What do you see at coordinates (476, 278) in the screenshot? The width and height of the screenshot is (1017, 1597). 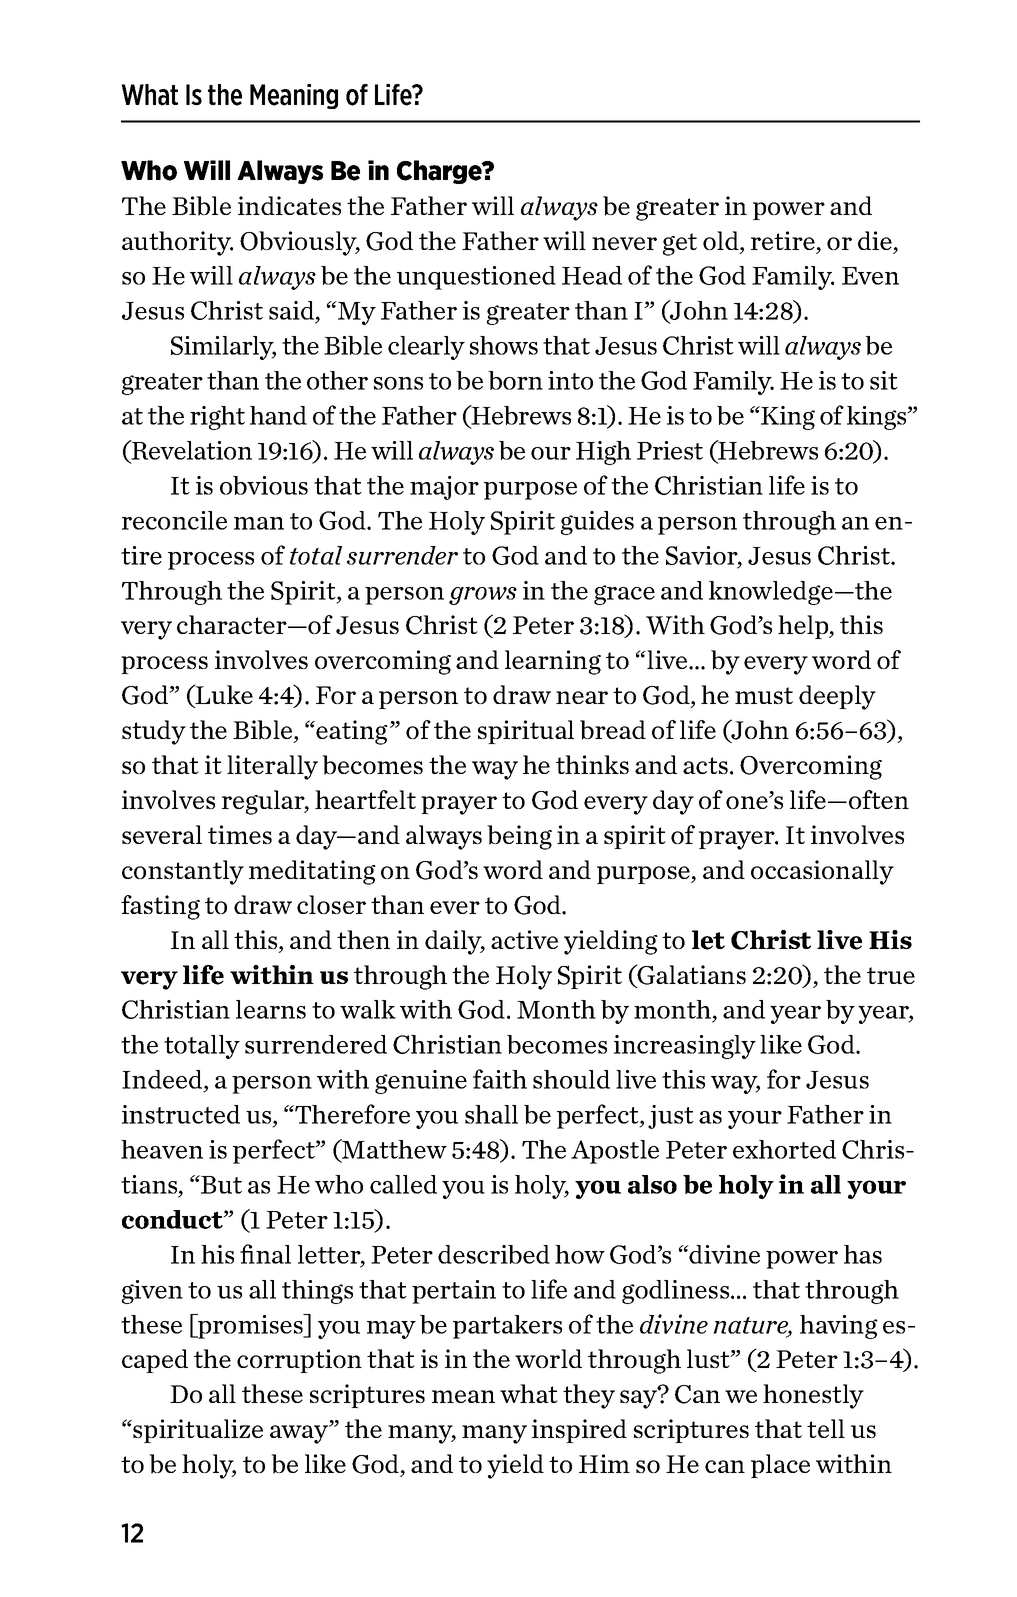 I see `unquestioned` at bounding box center [476, 278].
